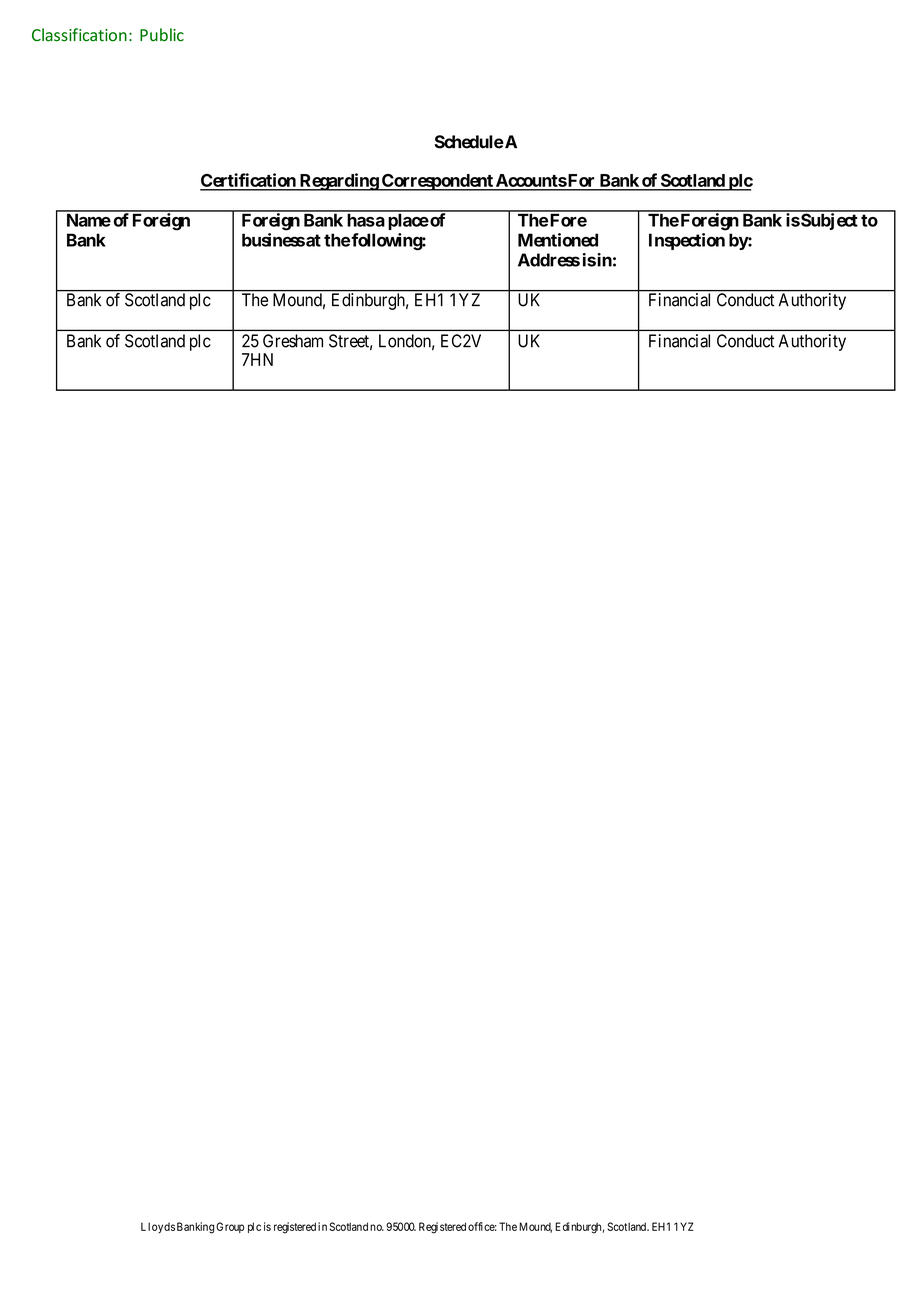 This document has height=1308, width=924. What do you see at coordinates (437, 182) in the document?
I see `Correspondent` at bounding box center [437, 182].
